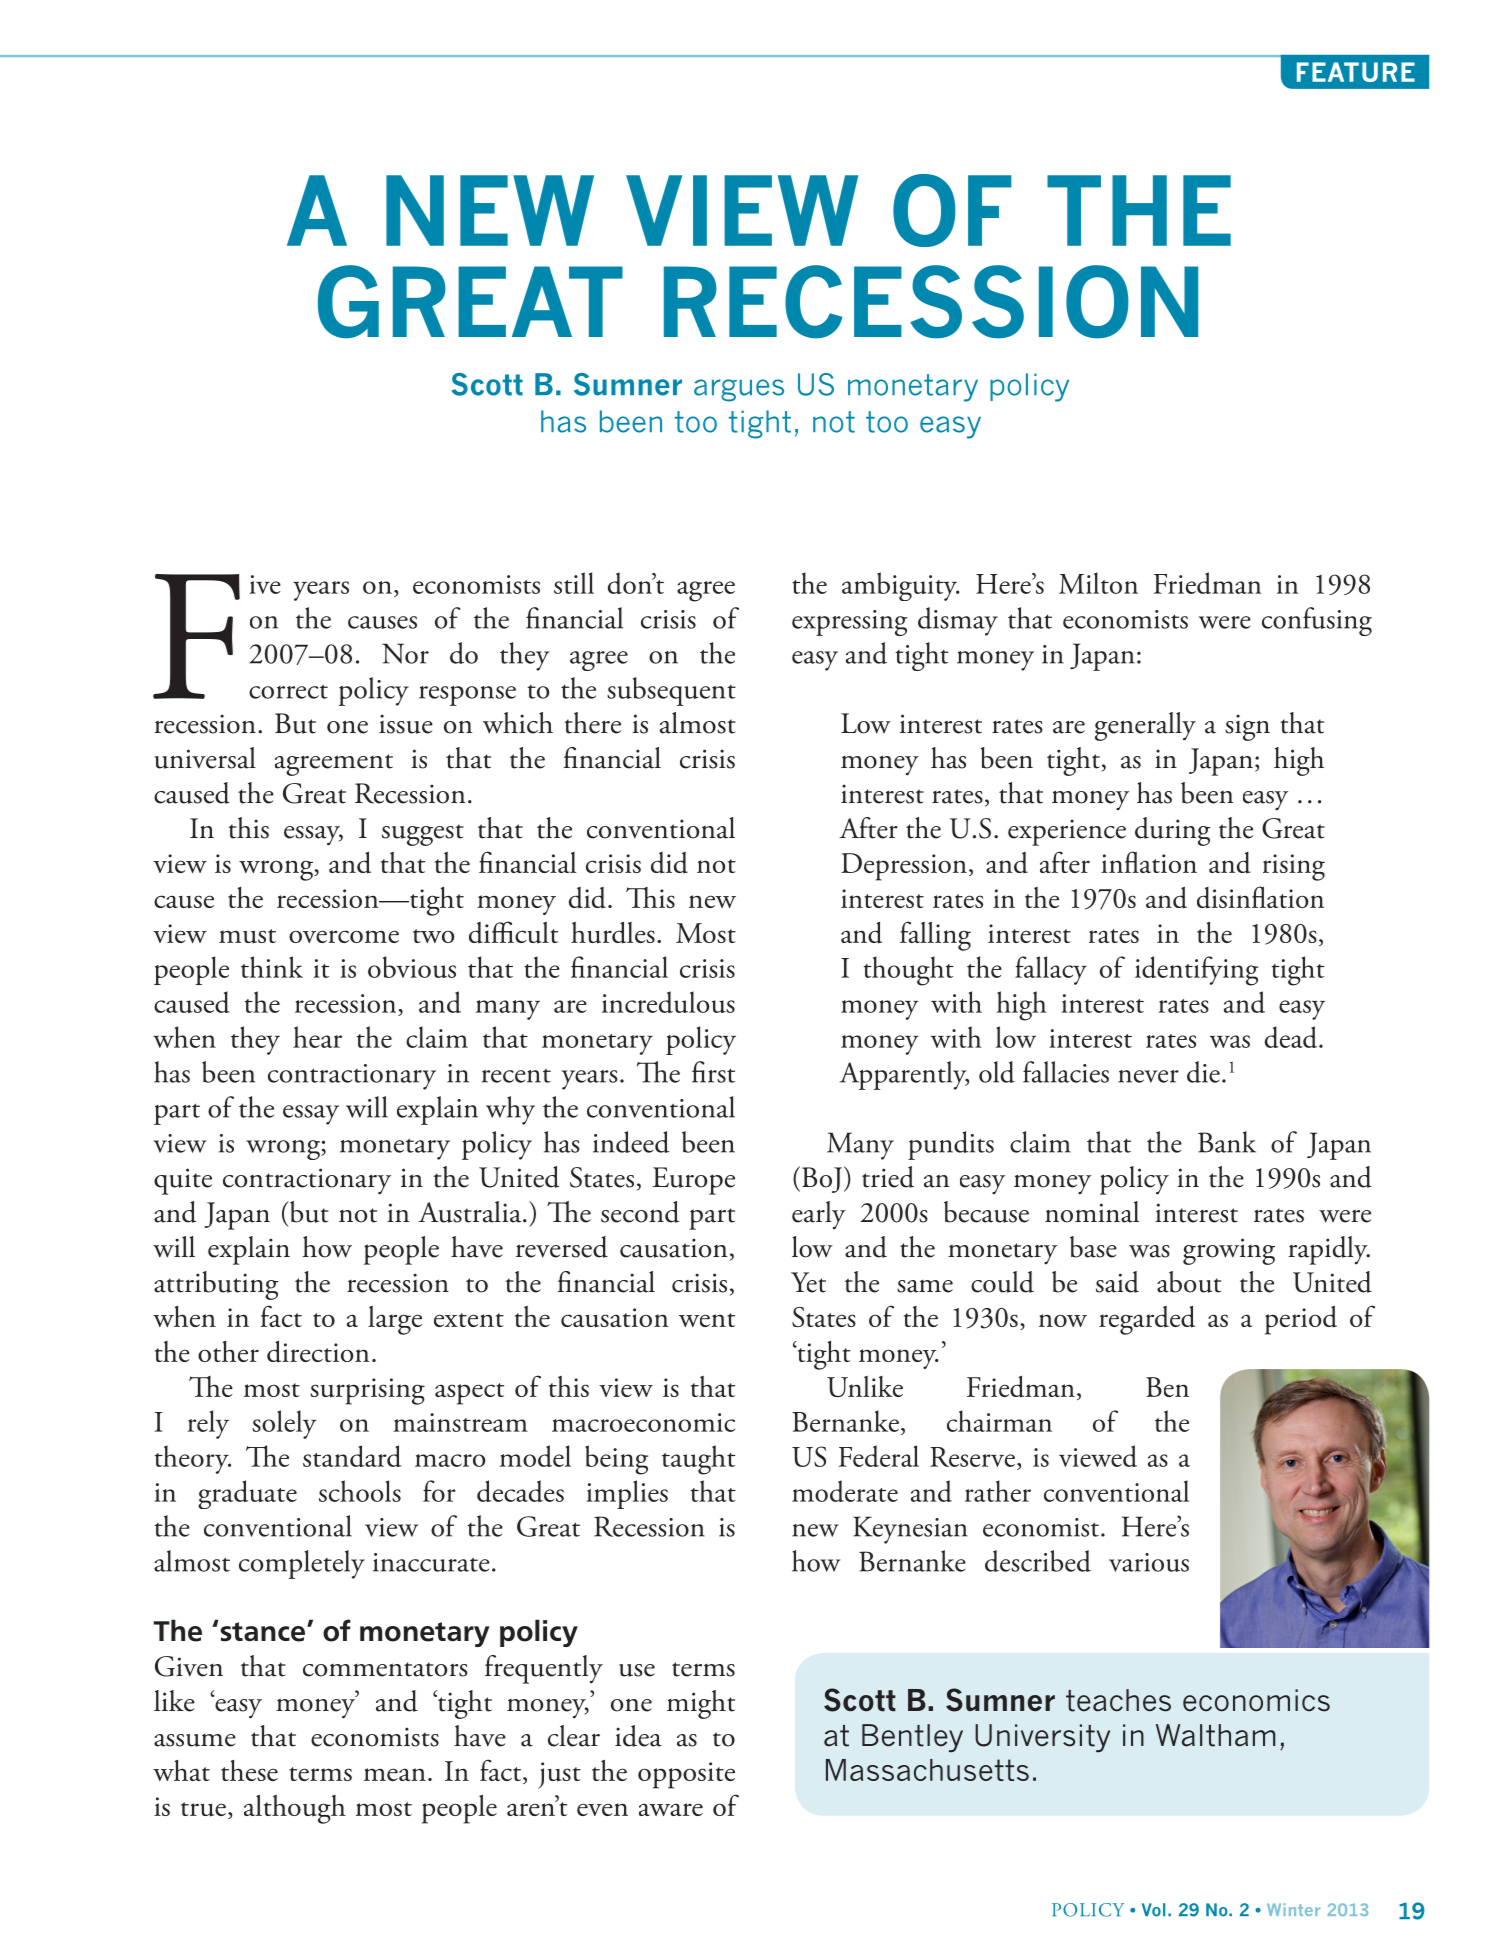 Image resolution: width=1499 pixels, height=1952 pixels. Describe the element at coordinates (1196, 971) in the screenshot. I see `identifying` at that location.
